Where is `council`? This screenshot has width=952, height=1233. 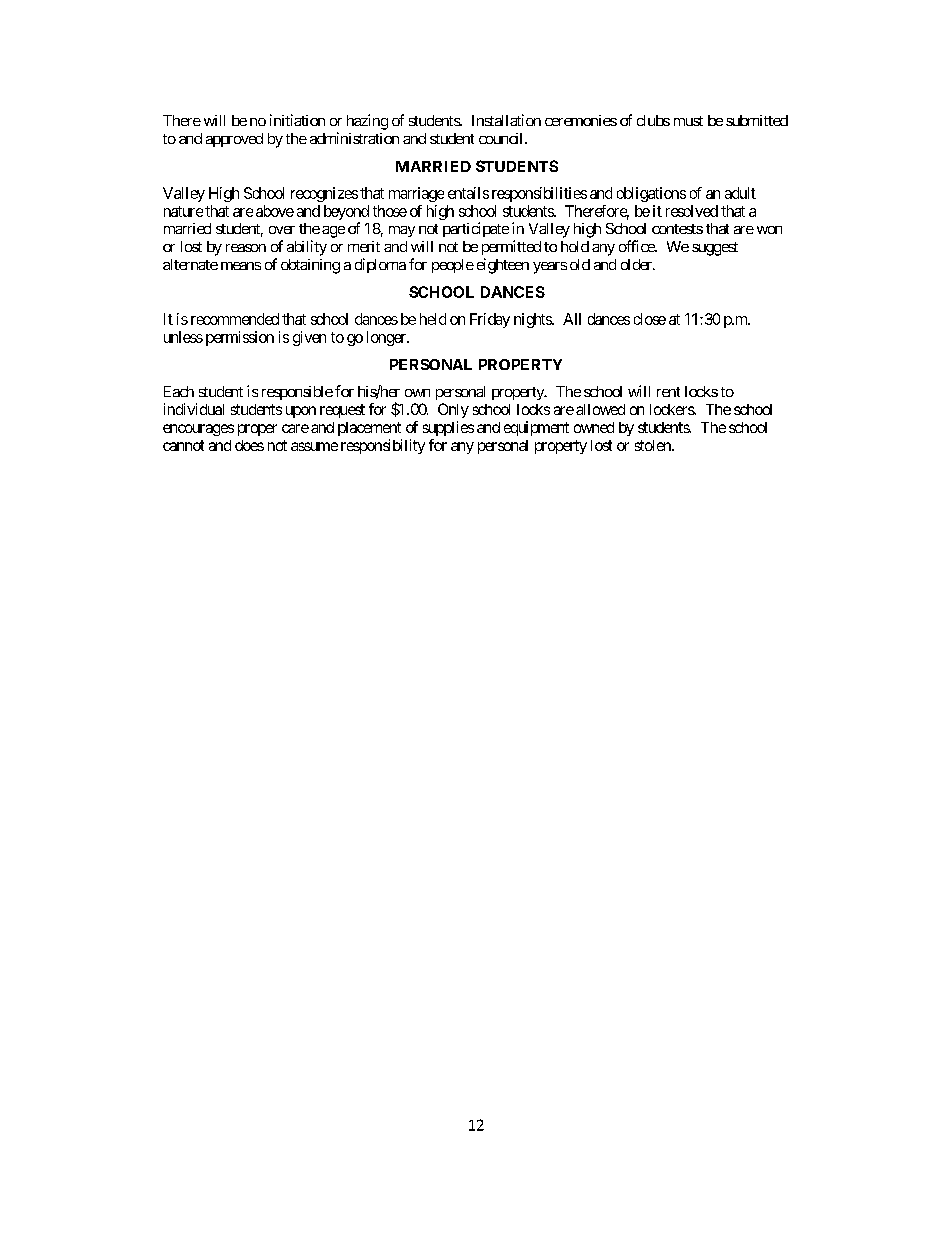
council is located at coordinates (502, 138).
